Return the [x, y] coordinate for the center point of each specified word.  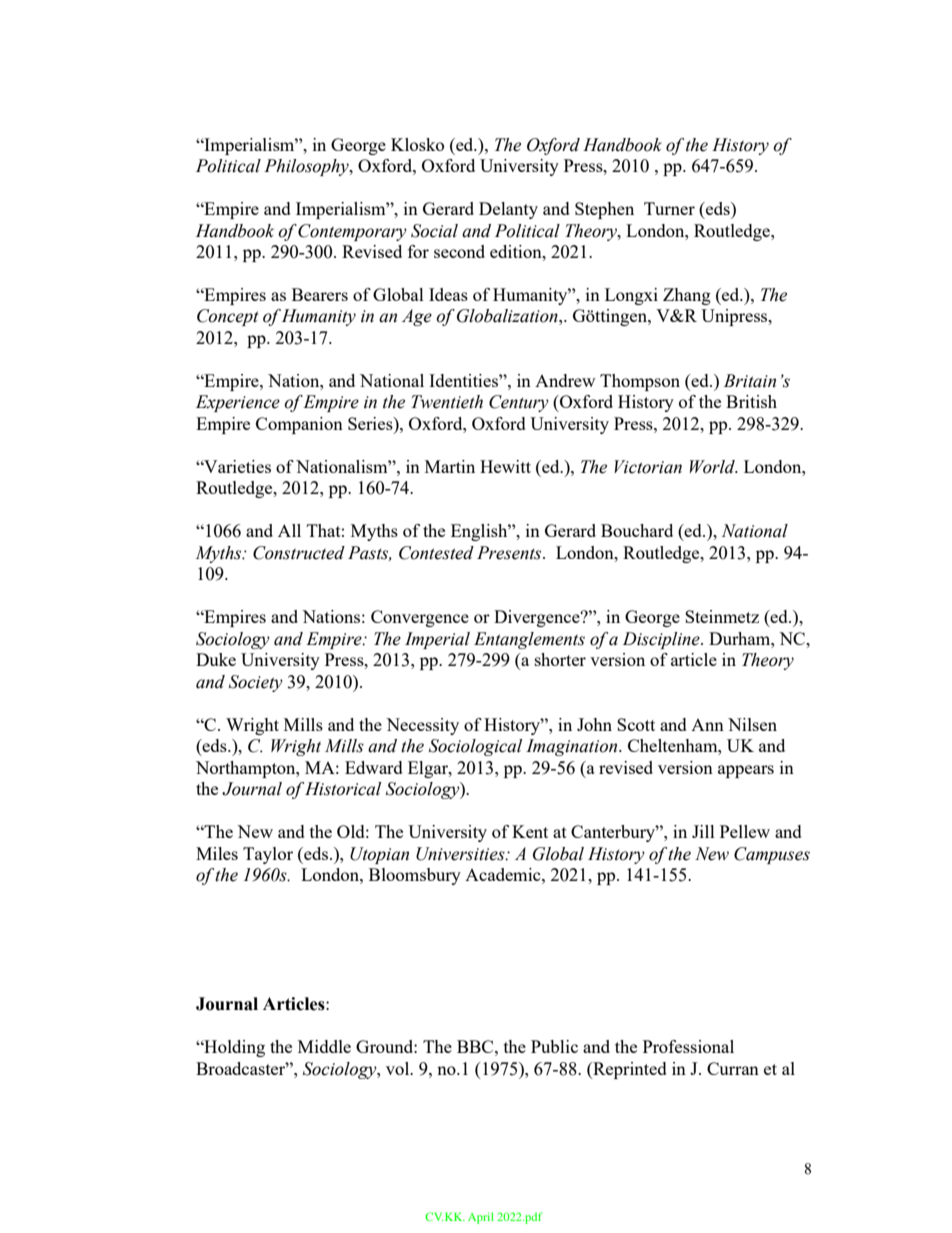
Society [256, 683]
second [459, 251]
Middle [324, 1046]
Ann [707, 725]
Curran [733, 1068]
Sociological [475, 747]
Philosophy [307, 167]
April [481, 1218]
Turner [669, 208]
